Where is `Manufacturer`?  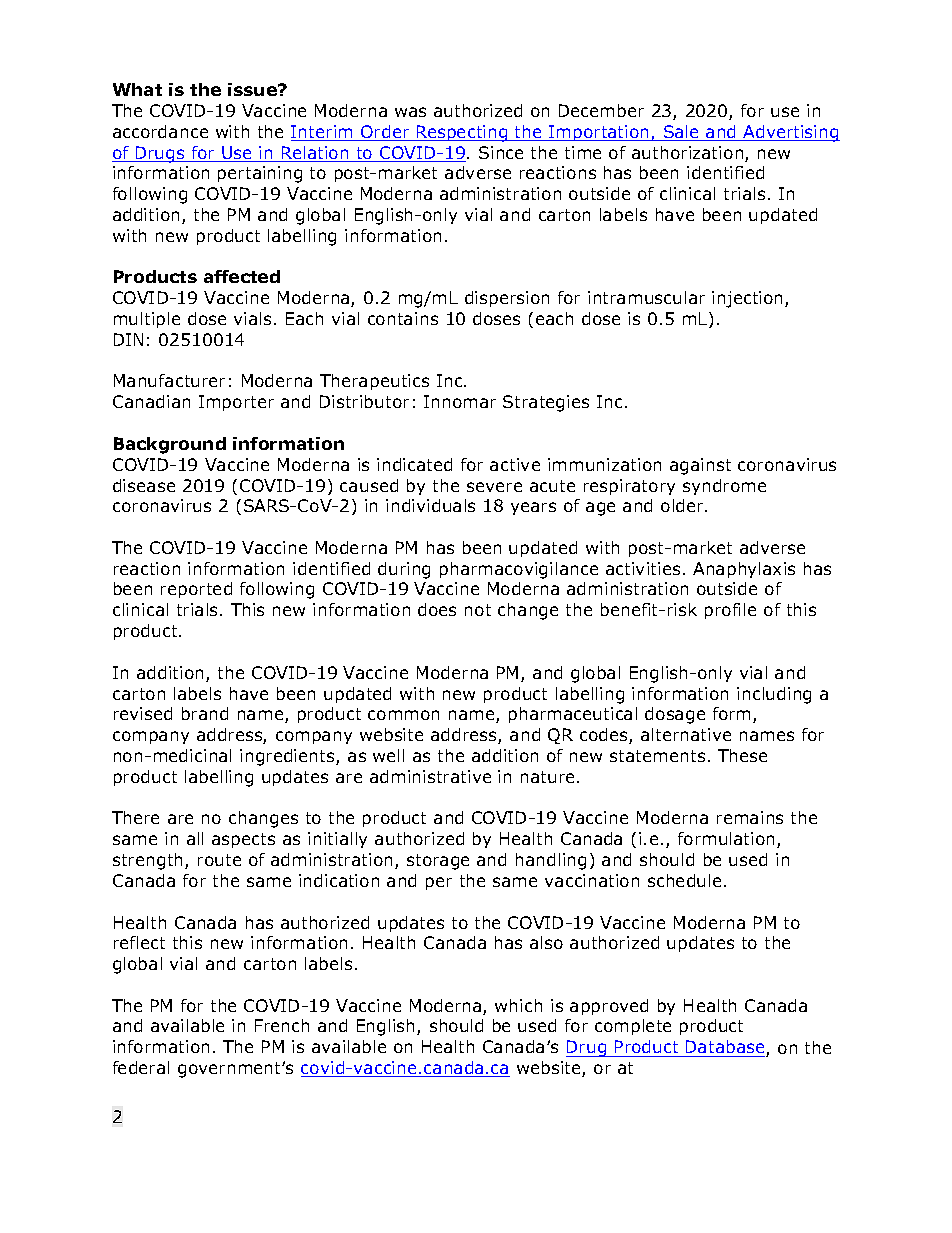 Manufacturer is located at coordinates (169, 380).
